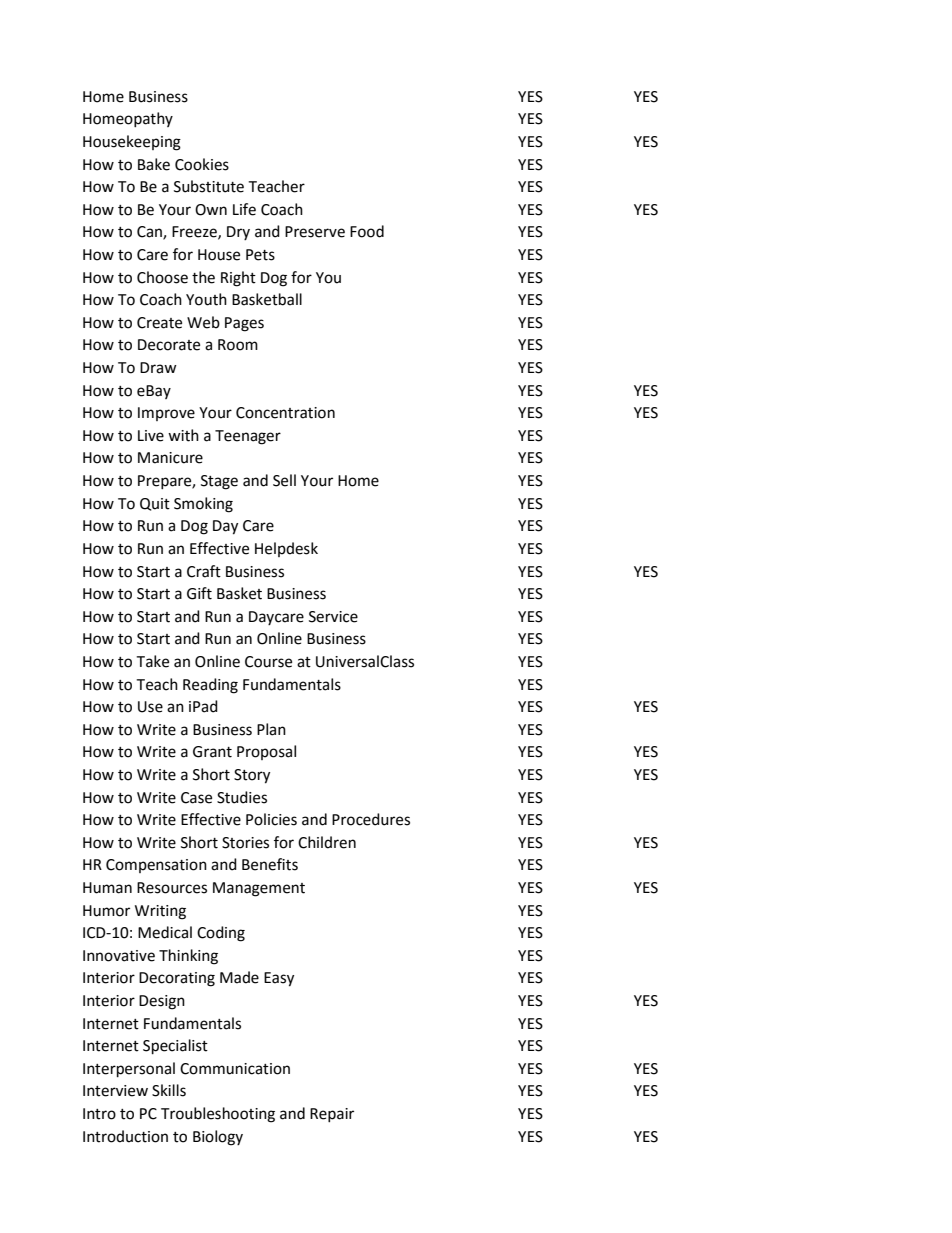  Describe the element at coordinates (152, 661) in the screenshot. I see `Take` at that location.
